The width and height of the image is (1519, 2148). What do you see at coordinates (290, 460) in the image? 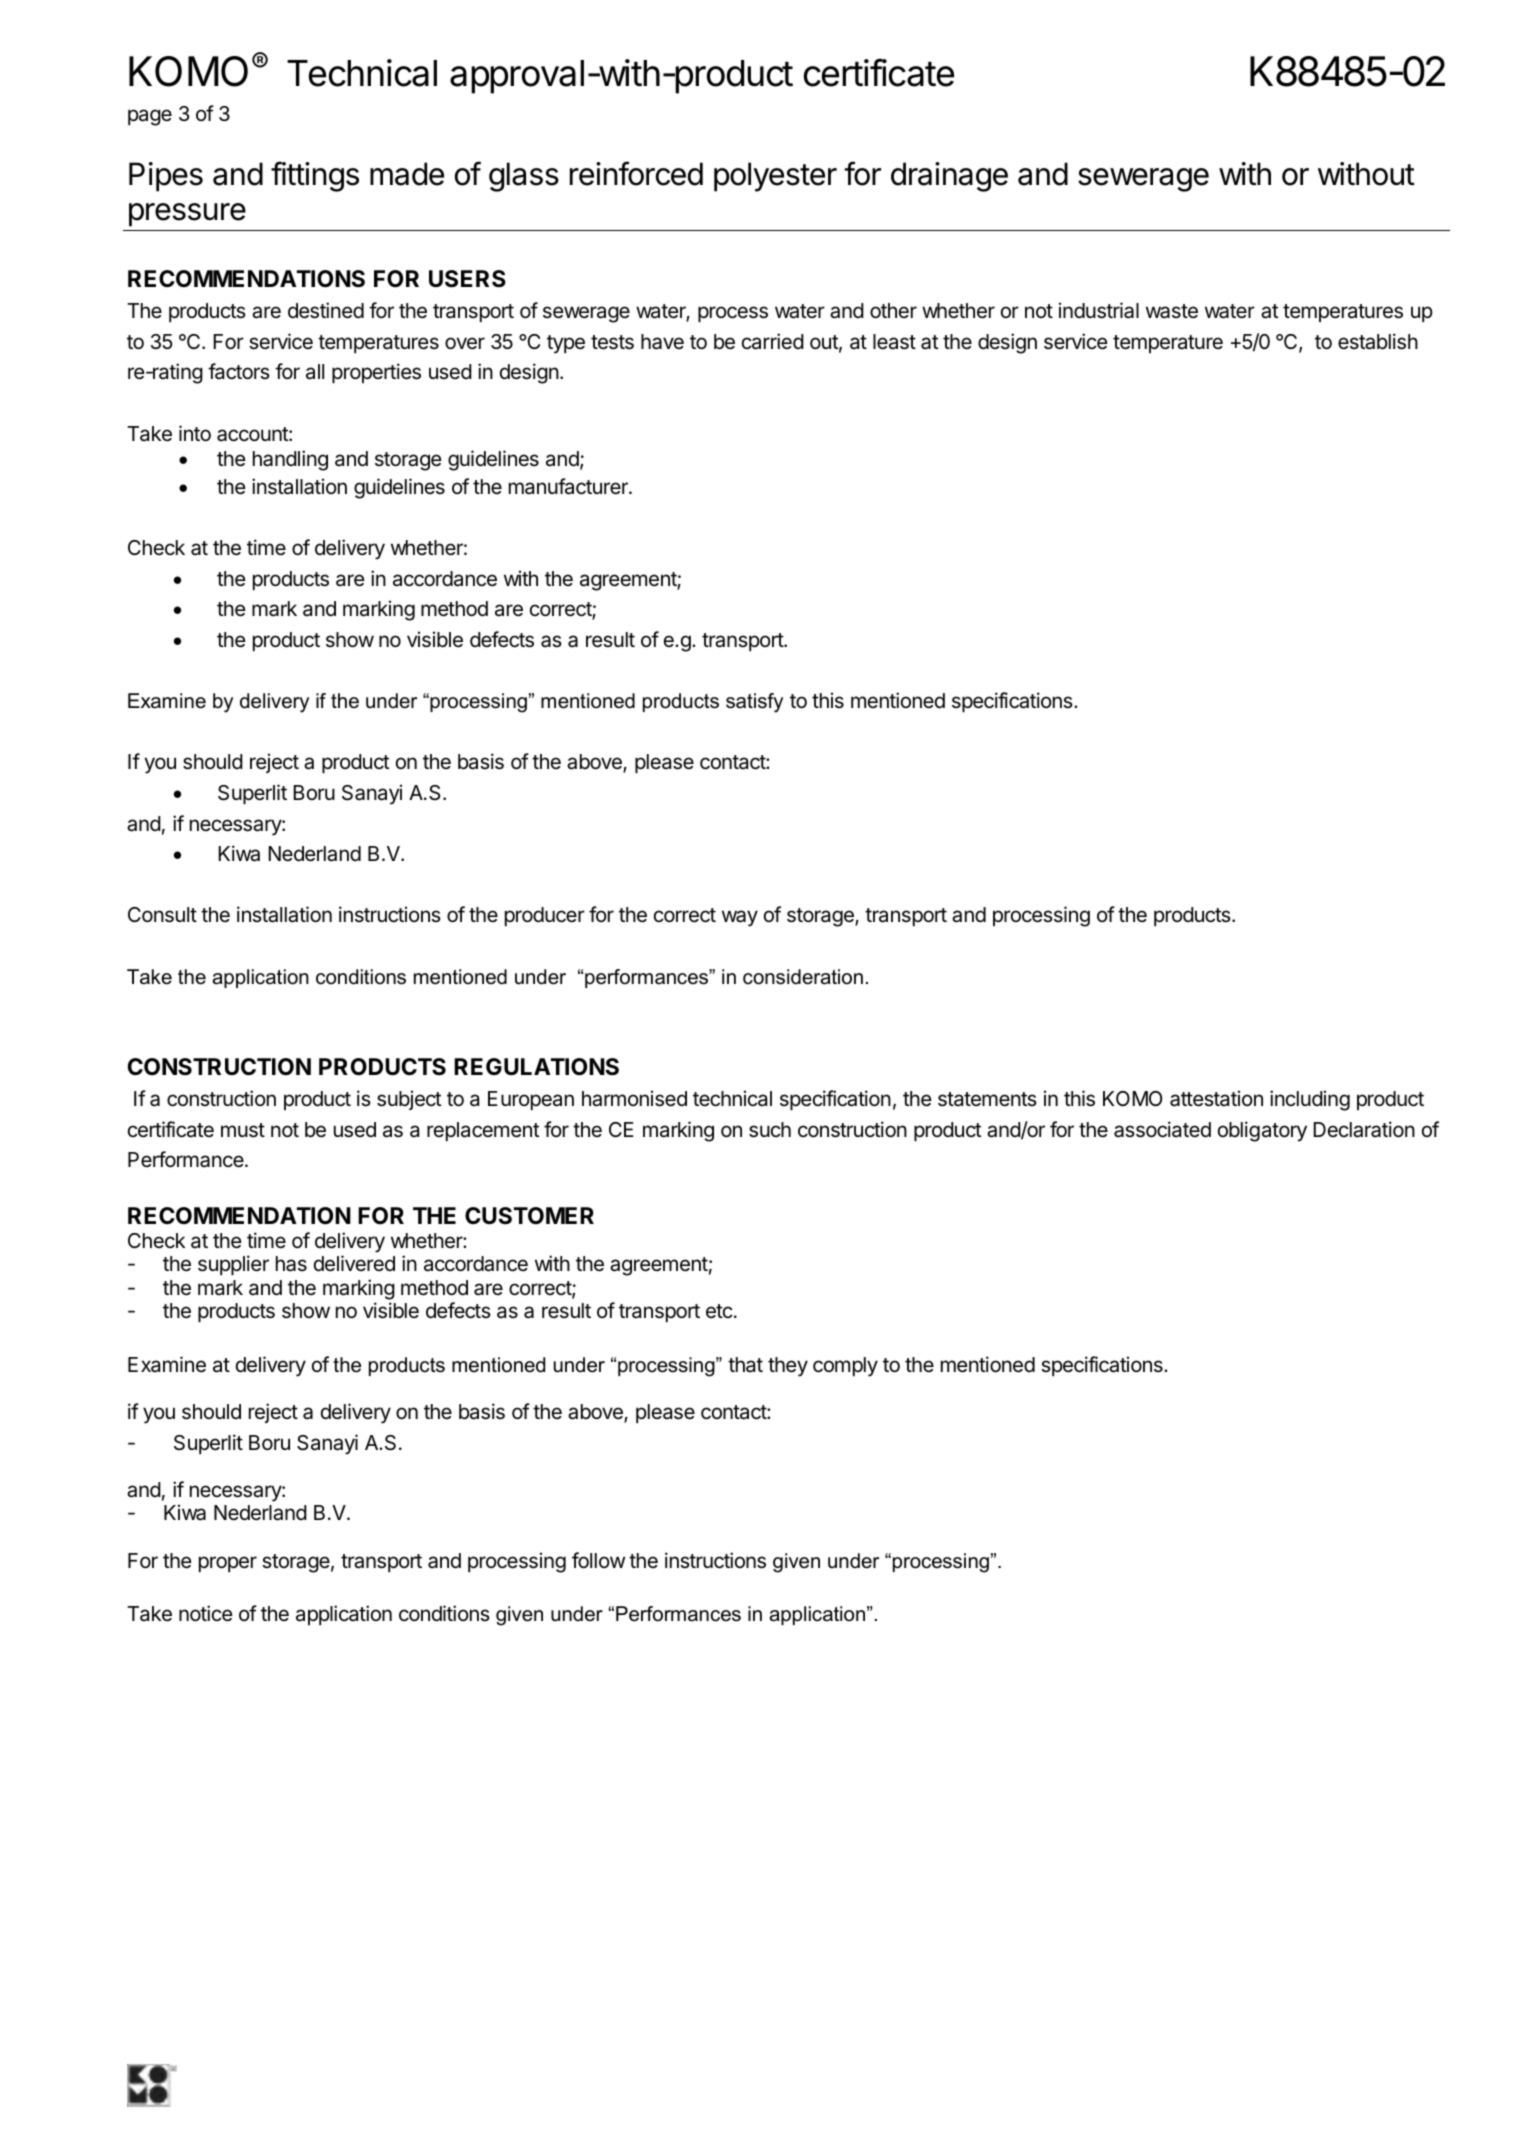
I see `handling` at bounding box center [290, 460].
